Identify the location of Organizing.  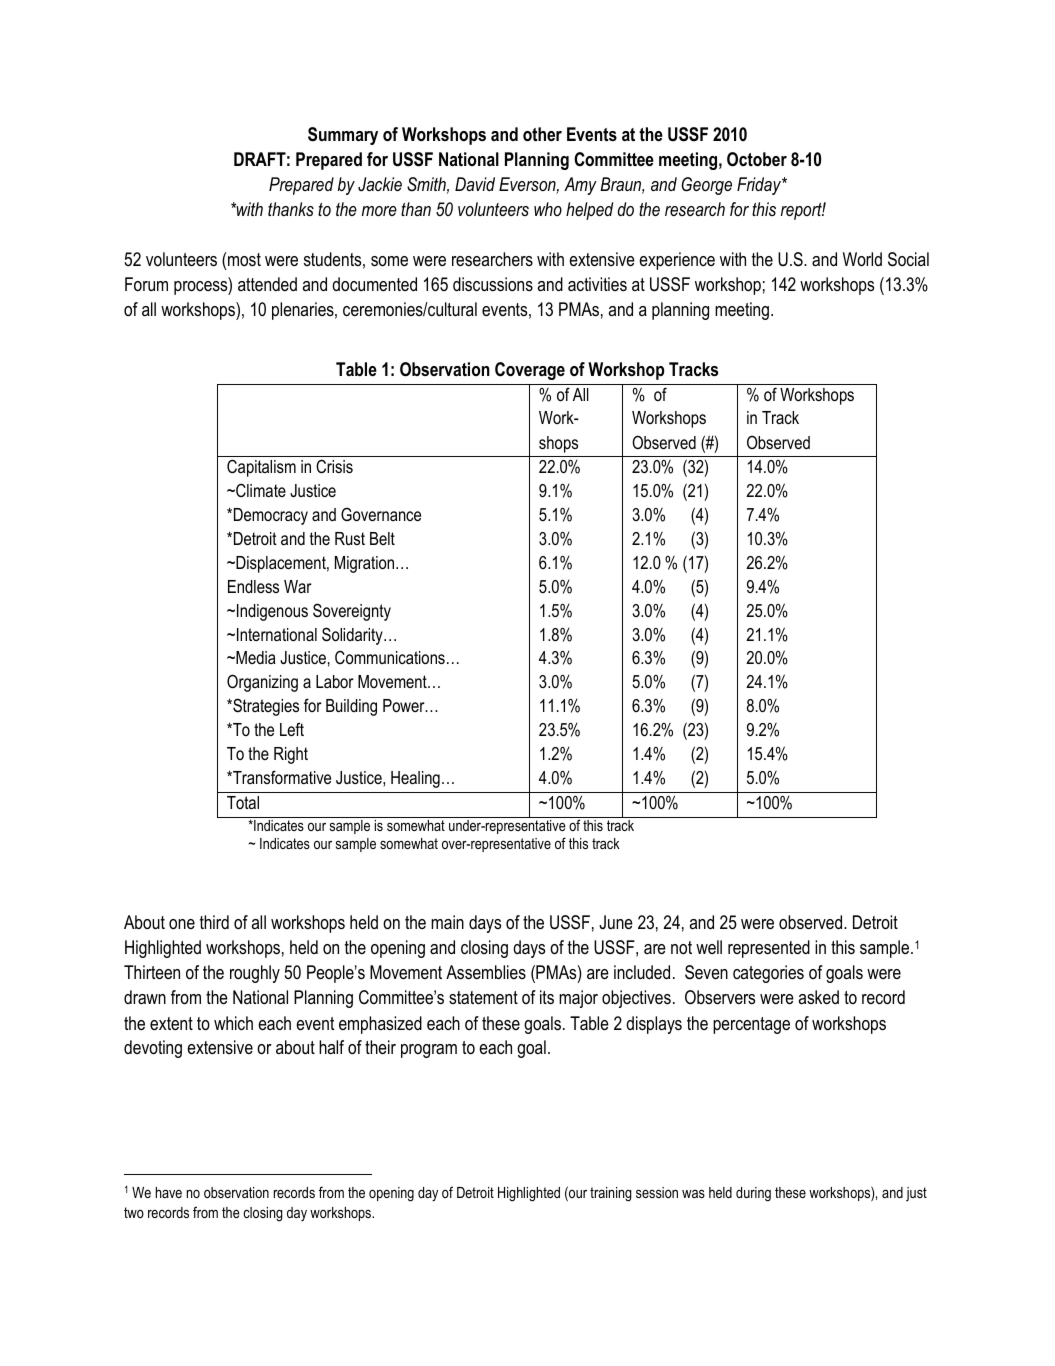
(262, 683).
